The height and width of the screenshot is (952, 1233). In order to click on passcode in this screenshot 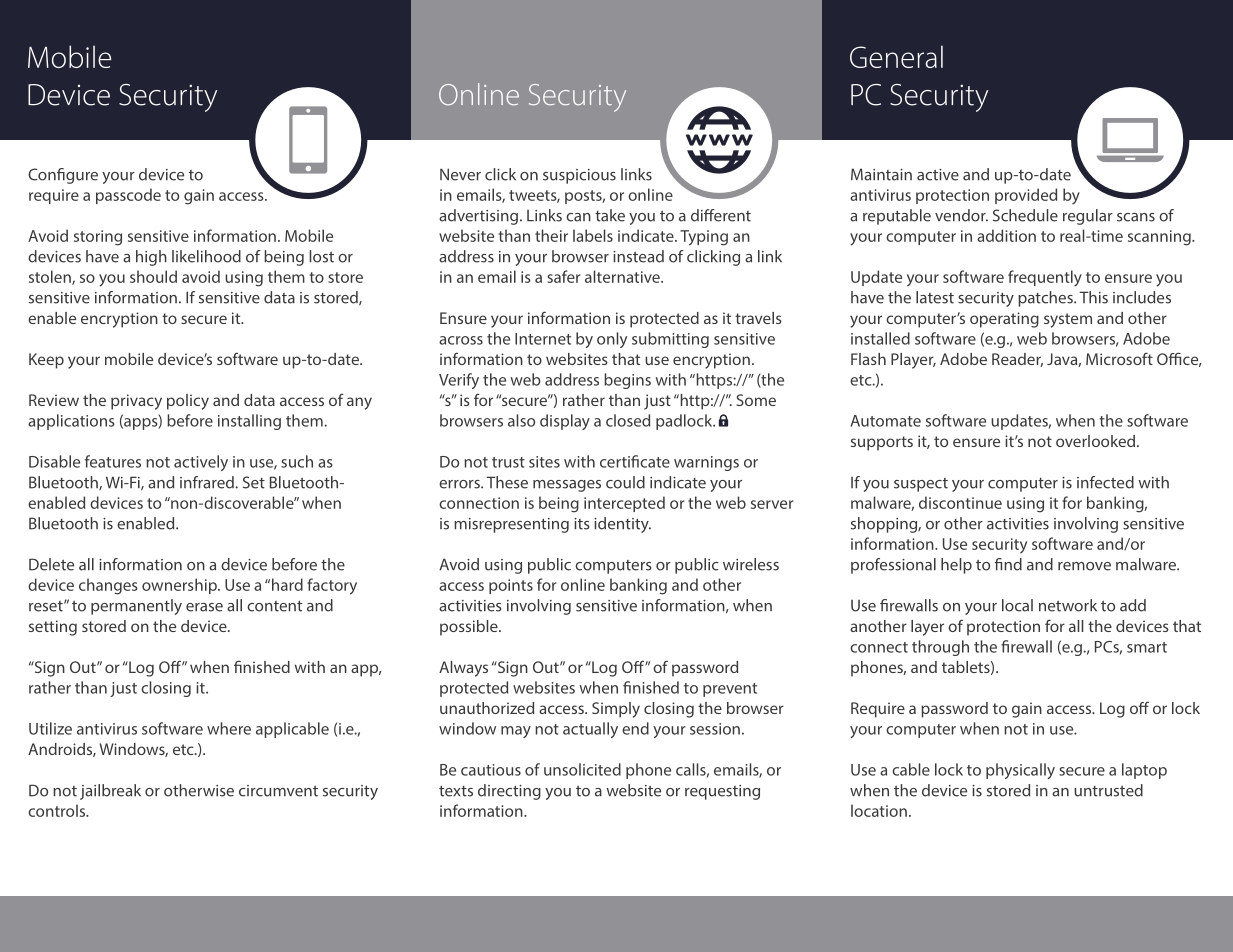, I will do `click(128, 196)`.
